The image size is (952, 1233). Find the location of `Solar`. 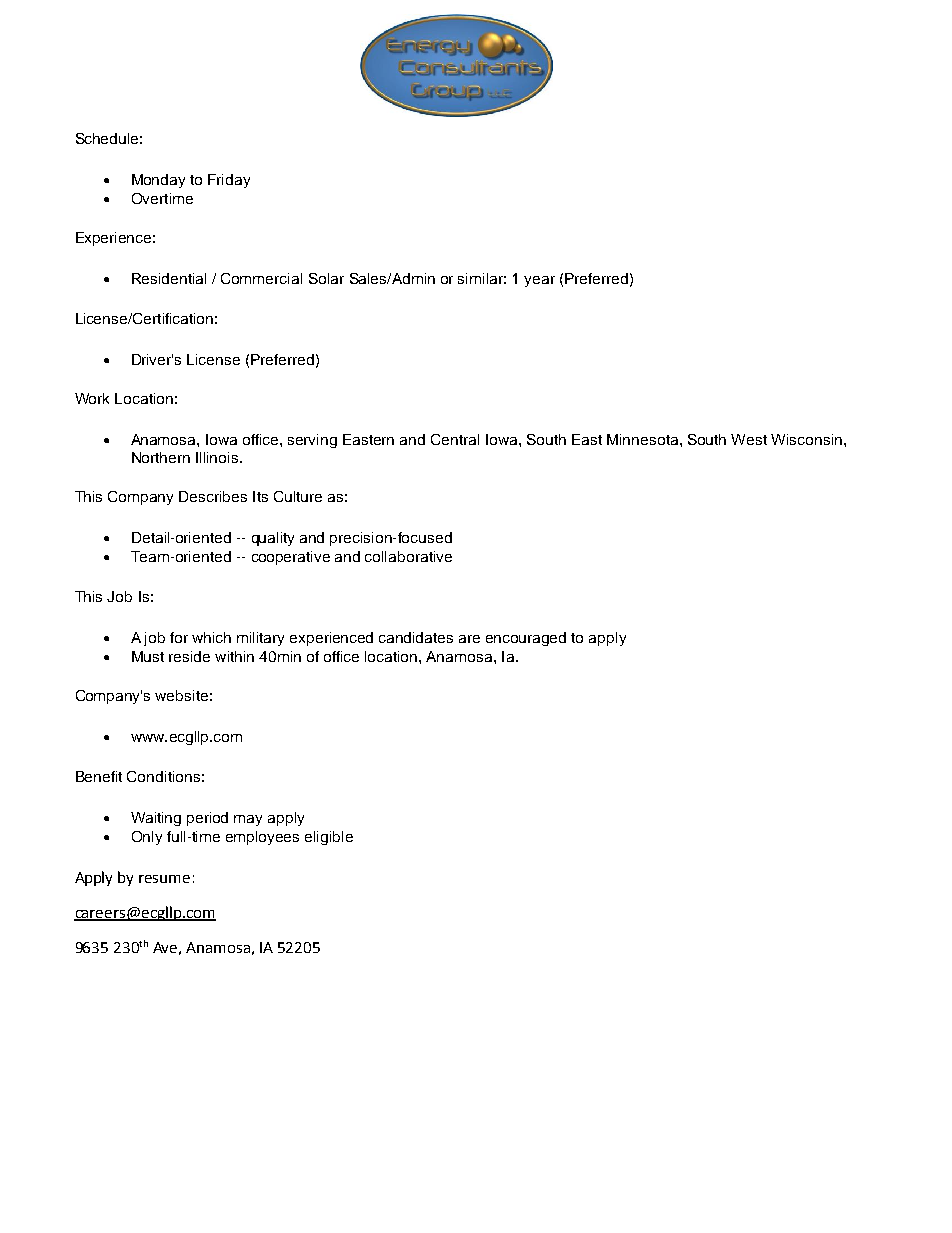

Solar is located at coordinates (326, 278).
